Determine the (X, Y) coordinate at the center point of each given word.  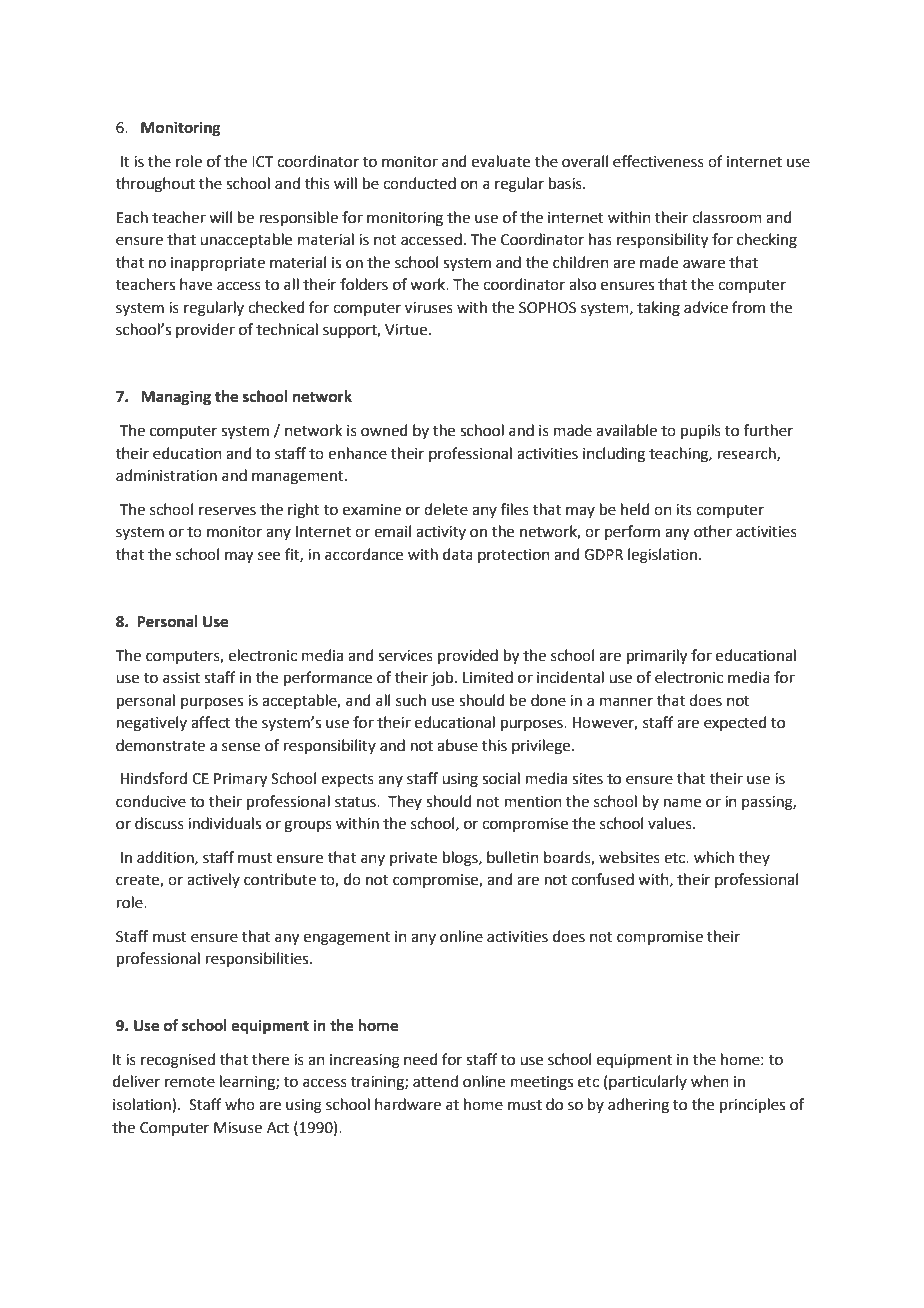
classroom (727, 217)
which (714, 857)
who (240, 1104)
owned (384, 430)
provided (468, 656)
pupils (701, 431)
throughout (155, 185)
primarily (657, 657)
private (413, 859)
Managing (176, 398)
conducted (419, 183)
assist (181, 678)
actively (213, 880)
